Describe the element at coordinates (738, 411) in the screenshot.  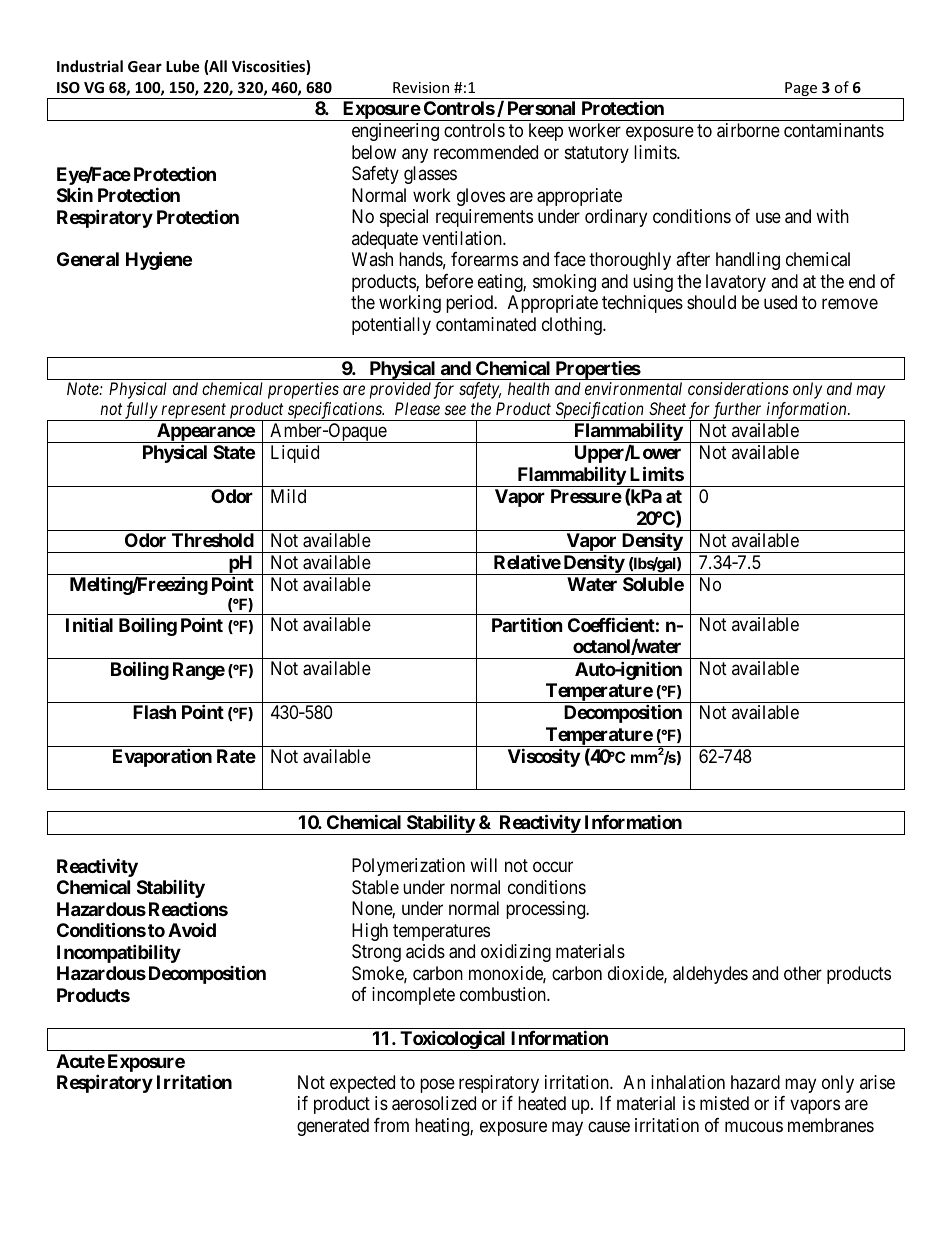
I see `further` at that location.
